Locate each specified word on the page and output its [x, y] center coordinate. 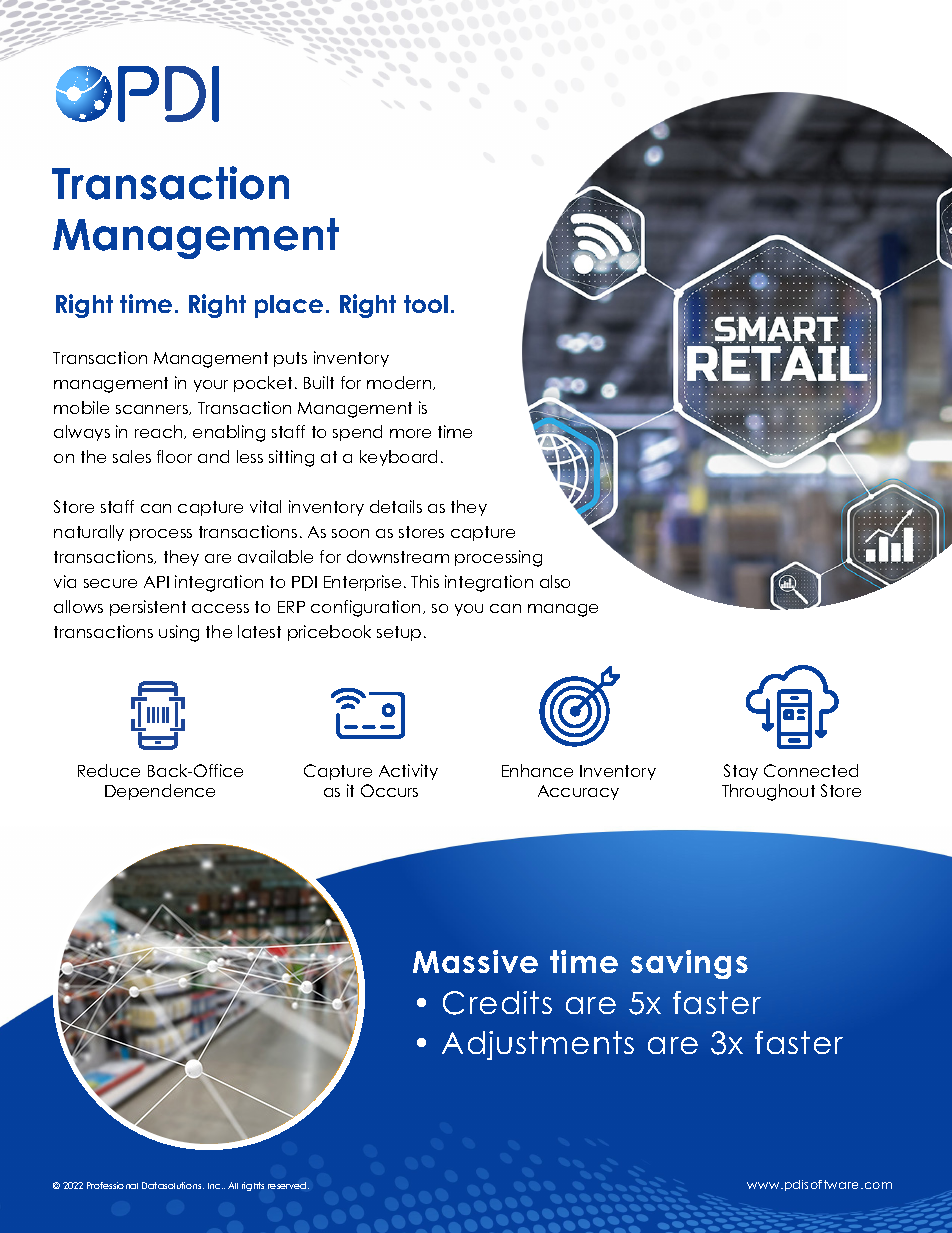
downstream [398, 556]
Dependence [160, 792]
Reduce [109, 770]
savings [689, 964]
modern [400, 383]
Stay [741, 772]
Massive [475, 961]
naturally [89, 533]
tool [426, 304]
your [211, 386]
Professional [112, 1185]
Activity [408, 772]
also [555, 581]
